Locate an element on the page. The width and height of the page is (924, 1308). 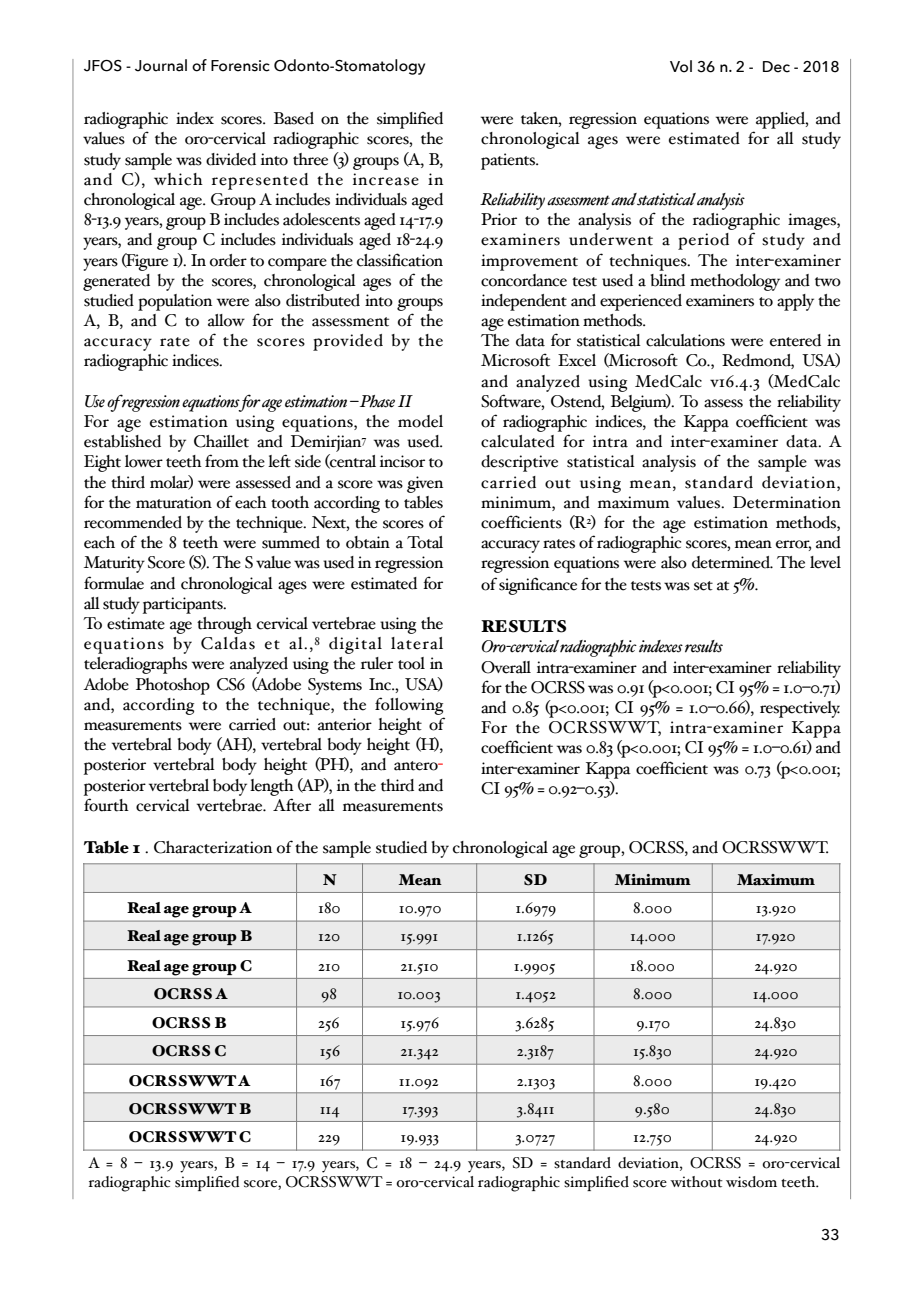
Journal is located at coordinates (161, 65).
